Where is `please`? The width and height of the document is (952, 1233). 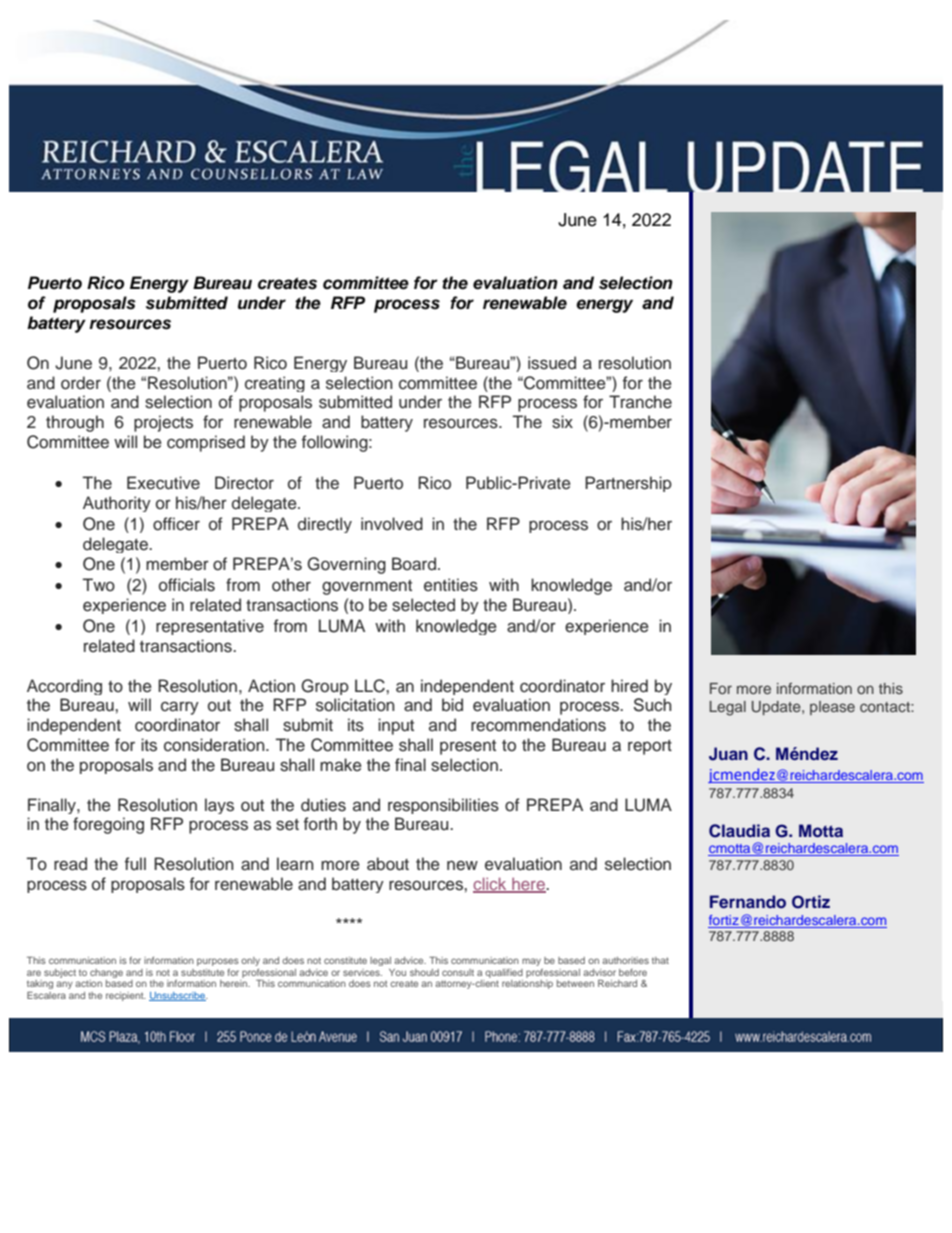
please is located at coordinates (832, 708).
